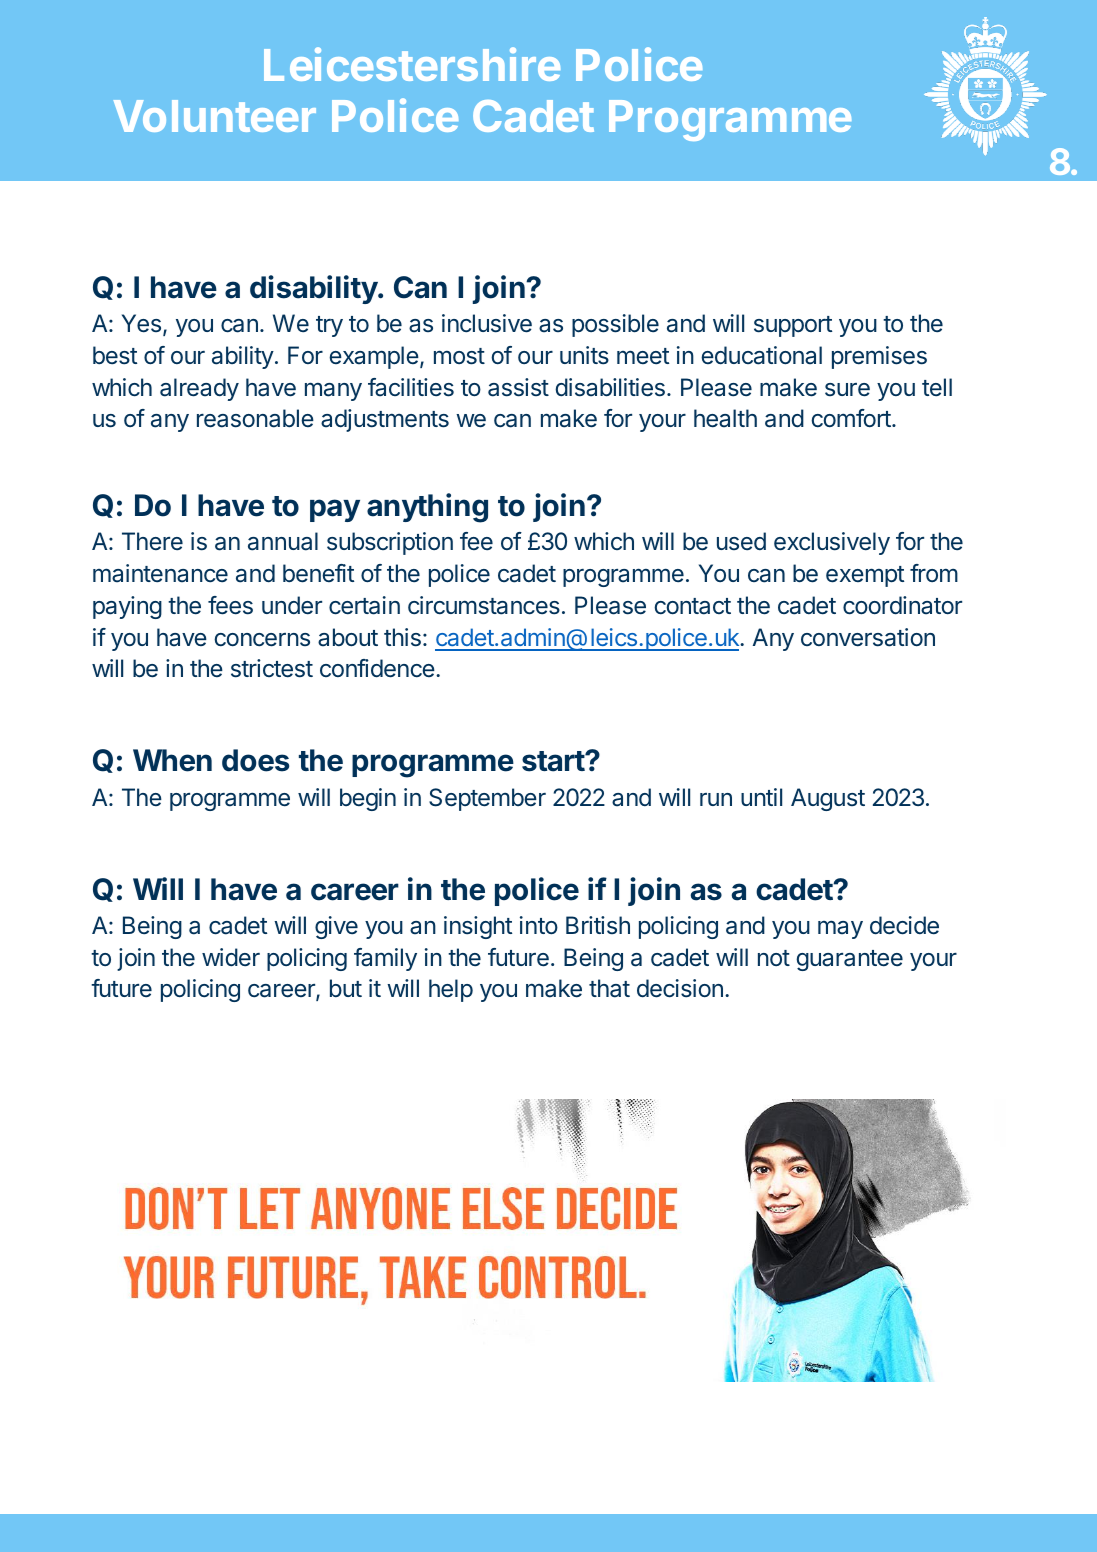 This screenshot has height=1552, width=1097. What do you see at coordinates (554, 761) in the screenshot?
I see `start` at bounding box center [554, 761].
